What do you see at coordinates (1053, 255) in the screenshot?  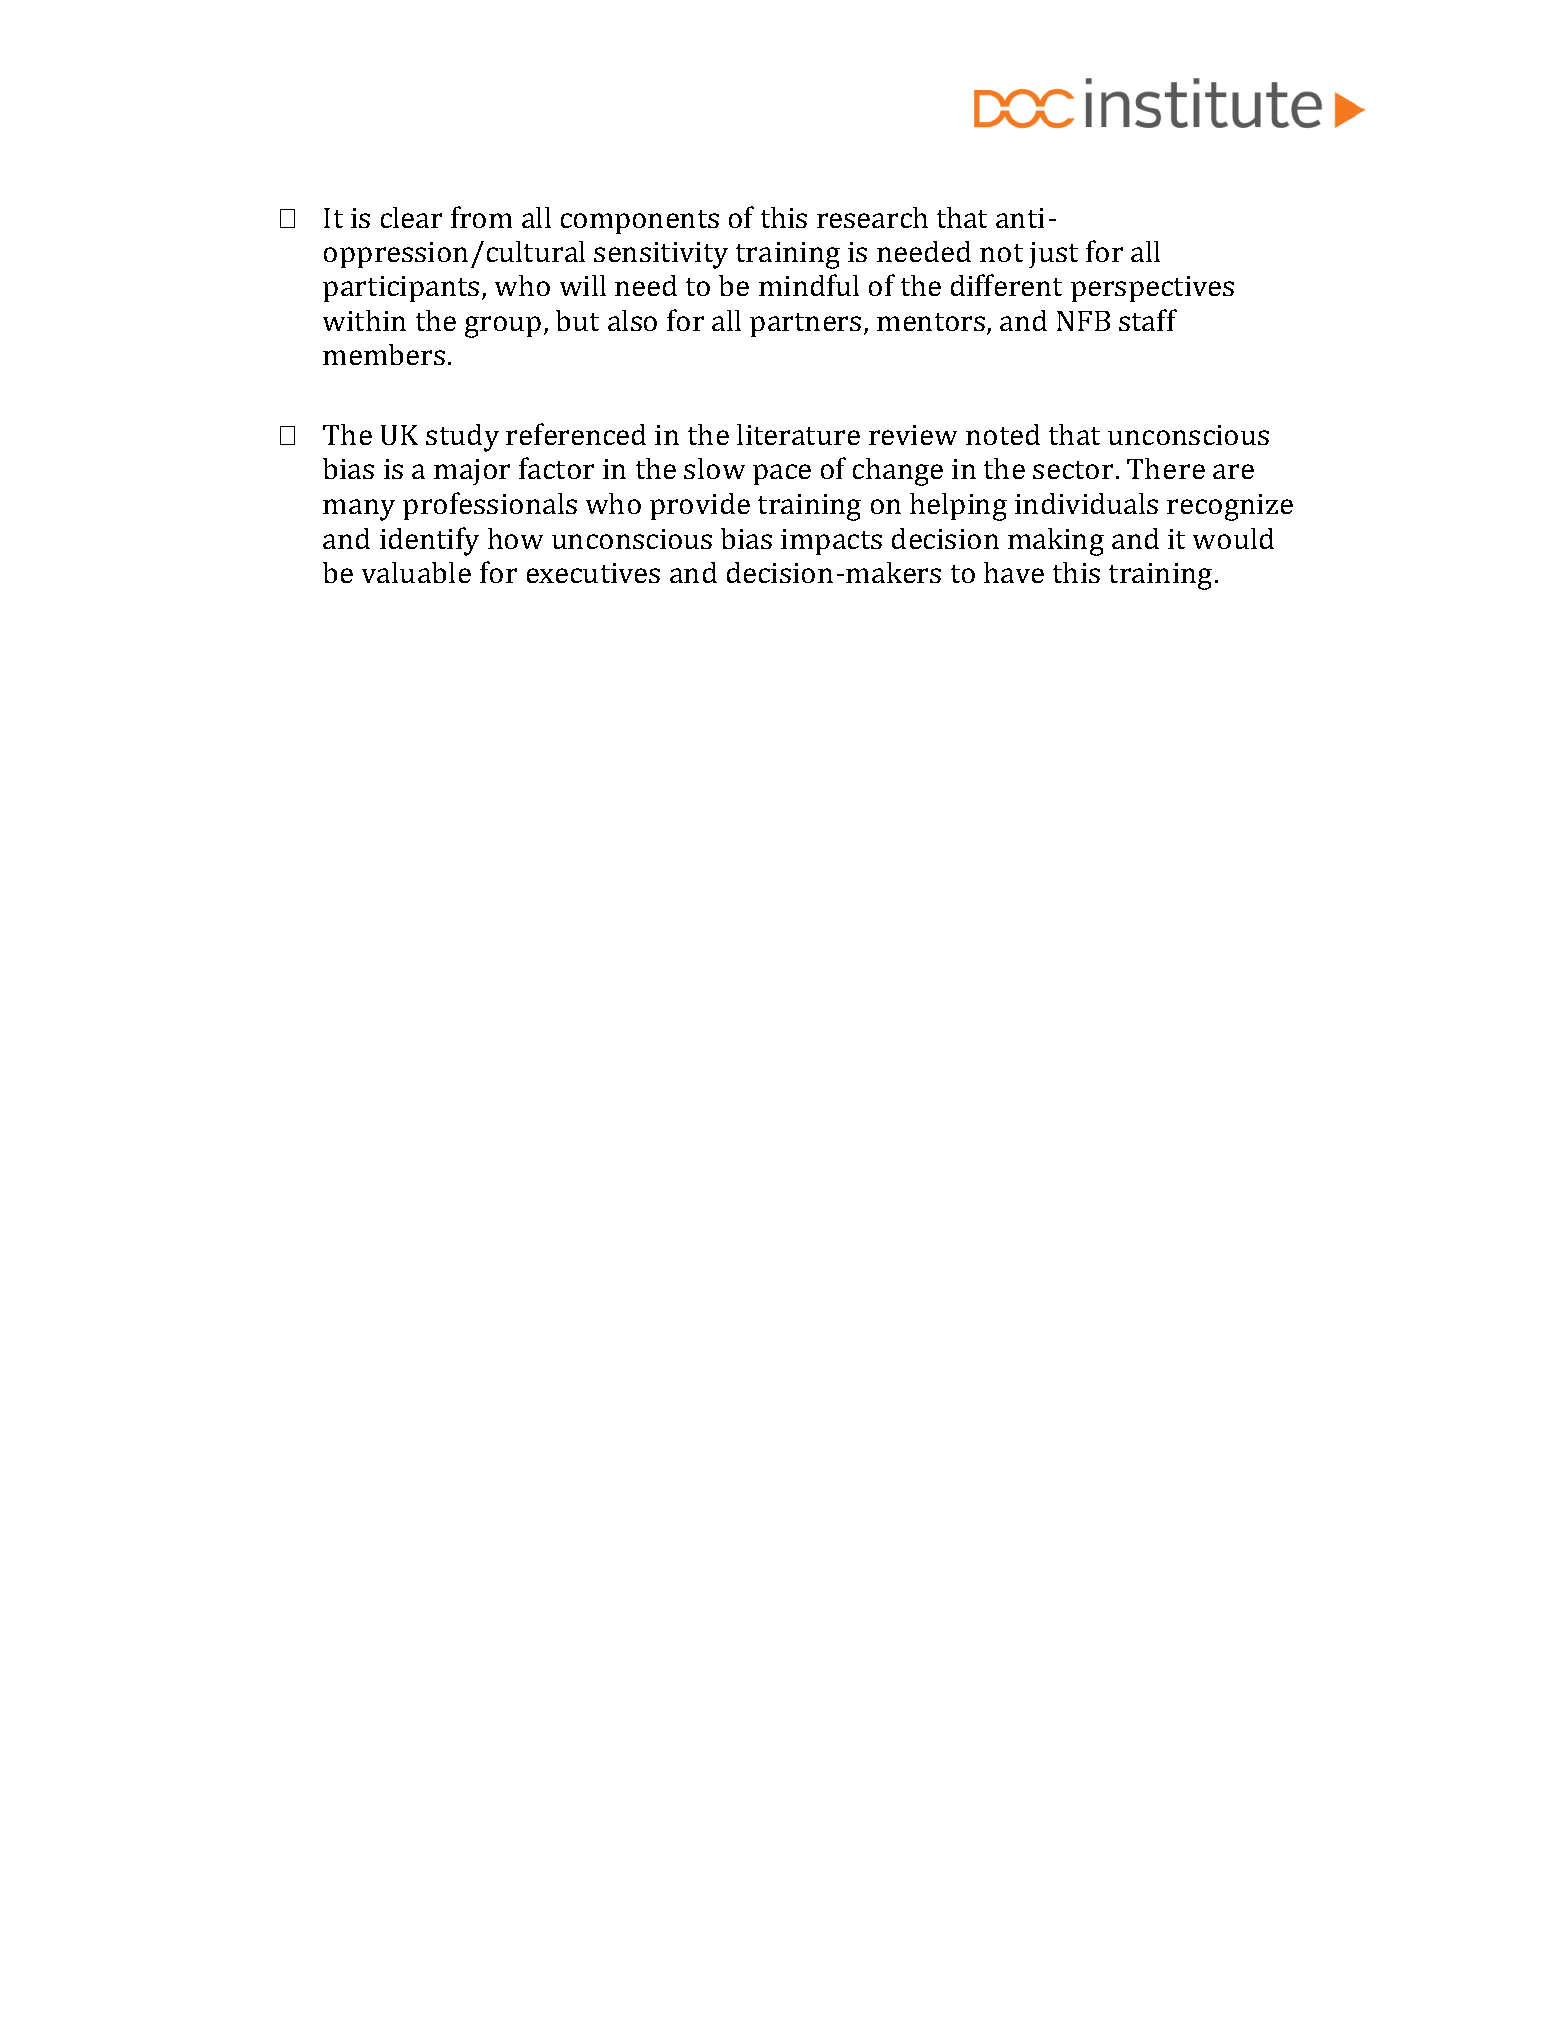 I see `just` at bounding box center [1053, 255].
